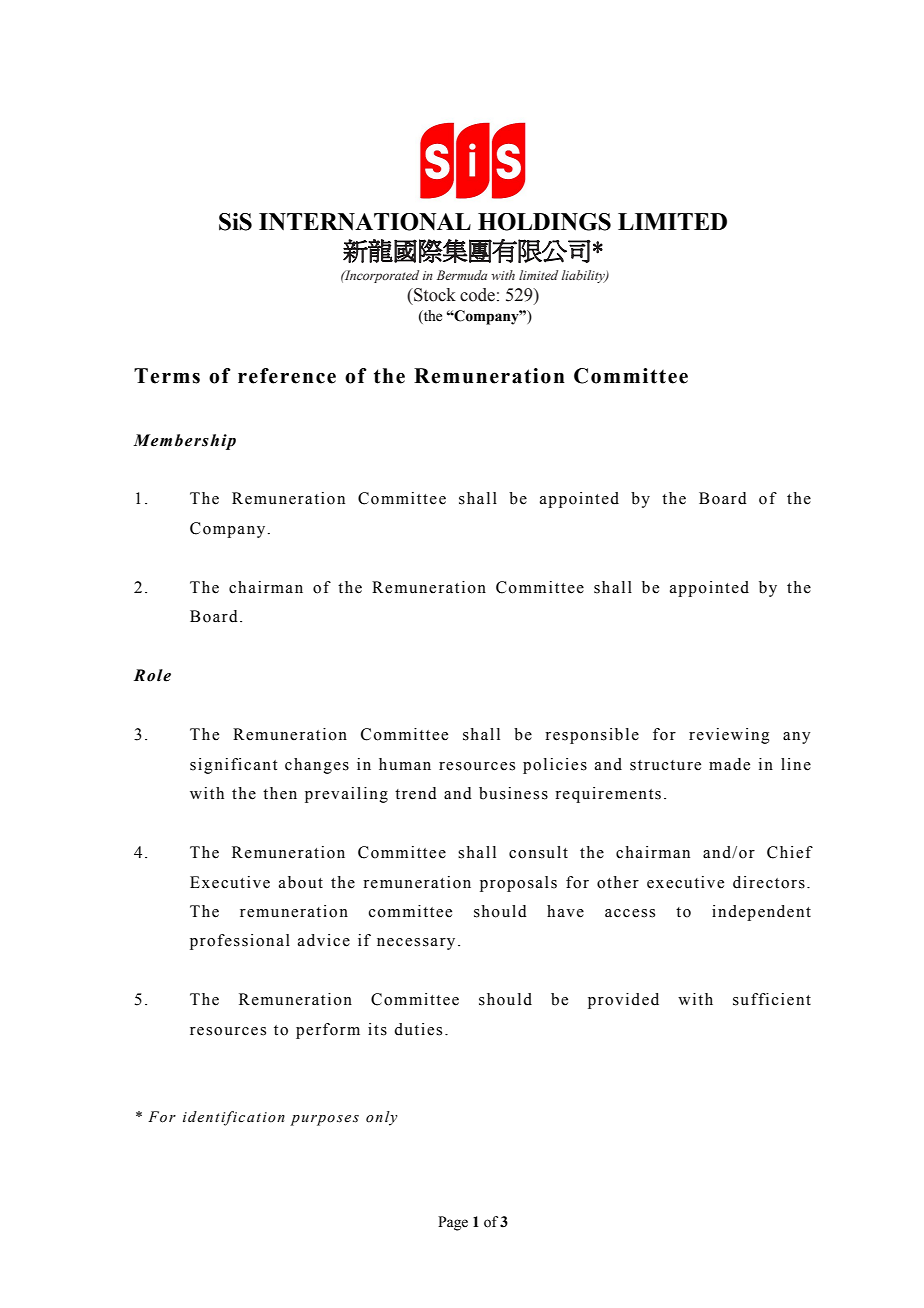 Image resolution: width=924 pixels, height=1308 pixels. Describe the element at coordinates (233, 766) in the screenshot. I see `significant` at that location.
